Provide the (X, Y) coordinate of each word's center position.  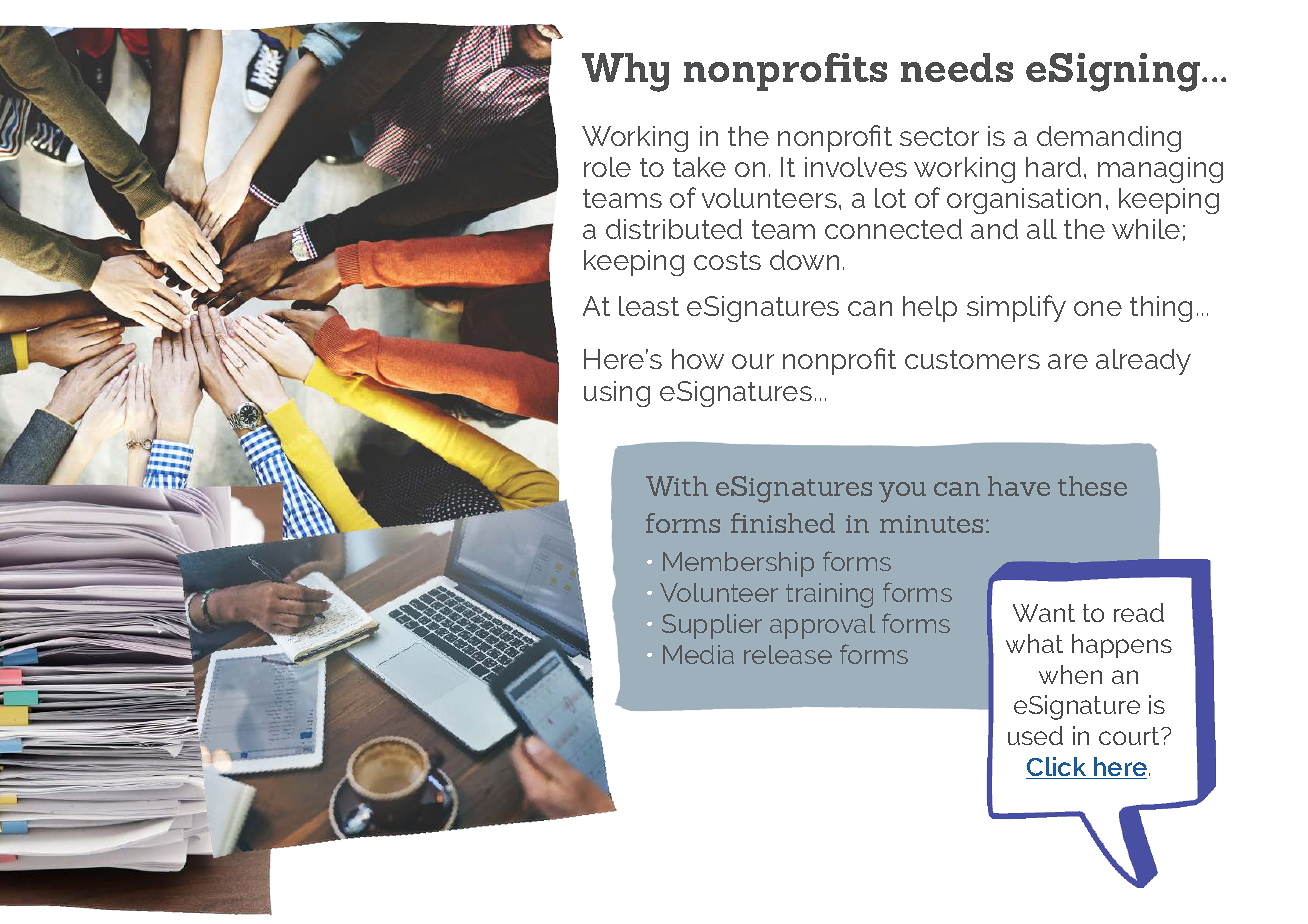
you (902, 492)
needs (957, 67)
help (930, 309)
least (649, 306)
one (1098, 308)
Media (698, 654)
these (1092, 486)
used (1035, 735)
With (677, 486)
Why (625, 72)
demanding (1109, 139)
